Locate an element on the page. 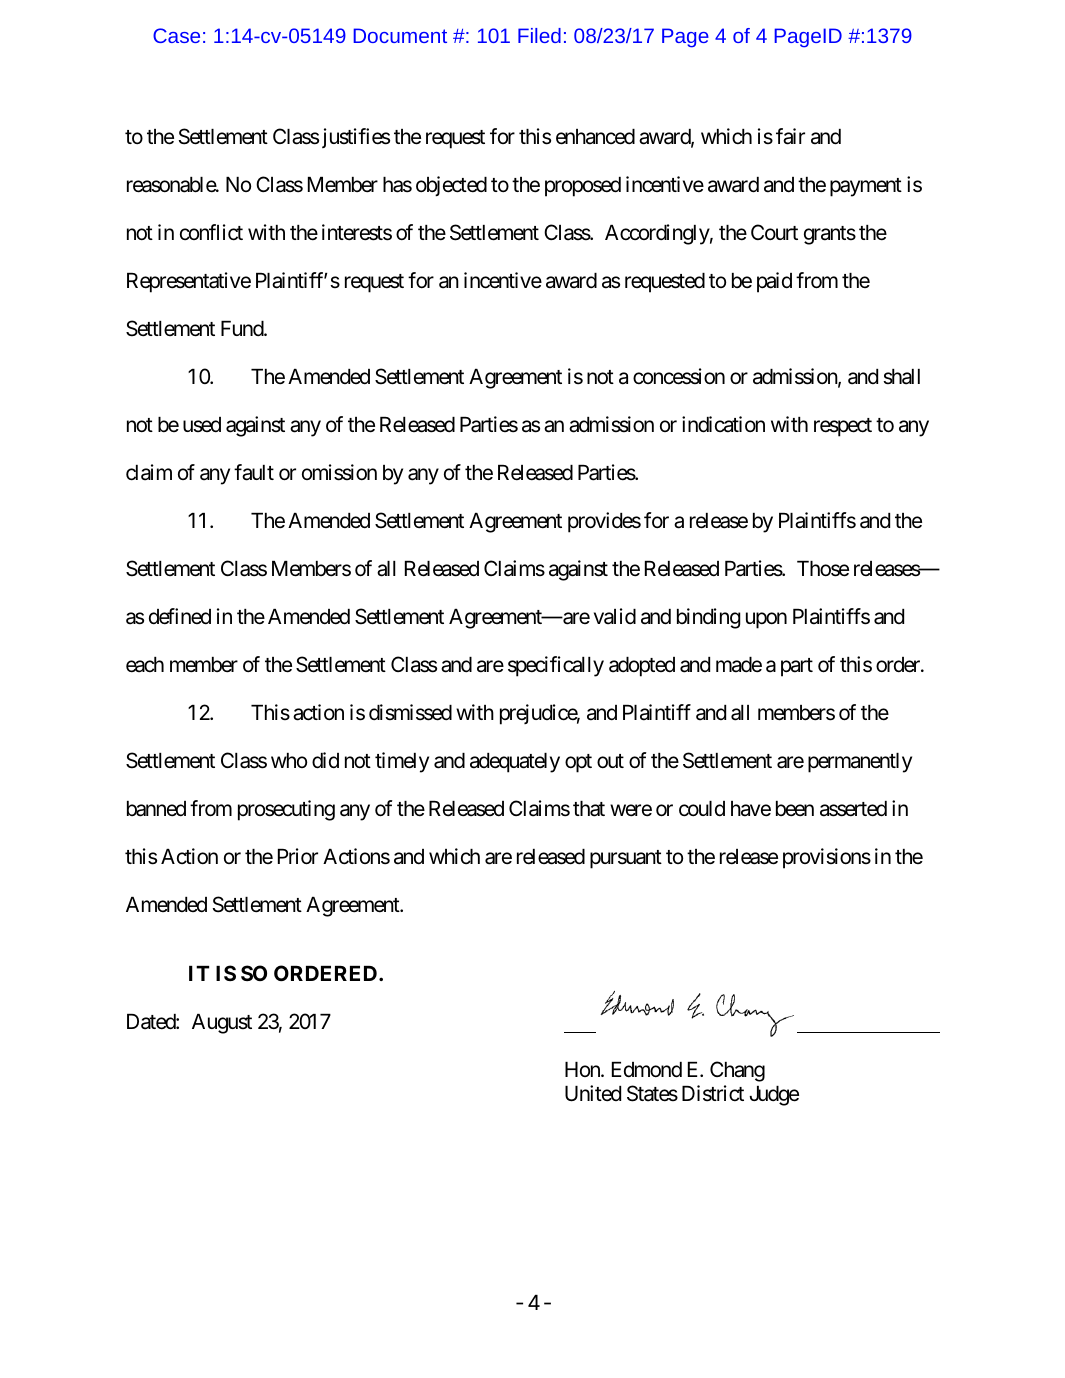  August is located at coordinates (222, 1024).
